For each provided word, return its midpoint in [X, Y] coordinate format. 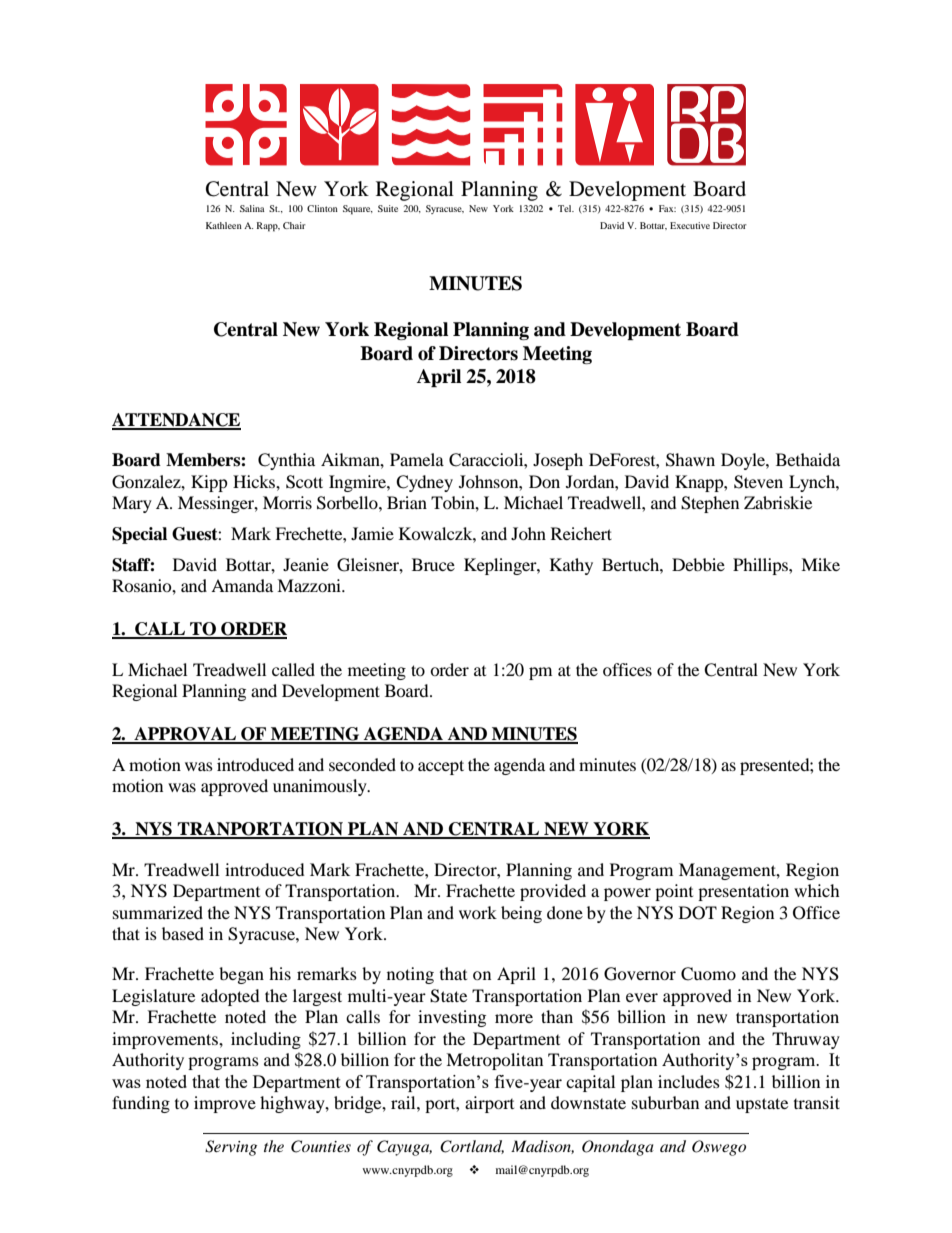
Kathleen [224, 225]
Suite [388, 208]
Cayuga [404, 1148]
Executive [690, 225]
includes [689, 1081]
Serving [231, 1148]
